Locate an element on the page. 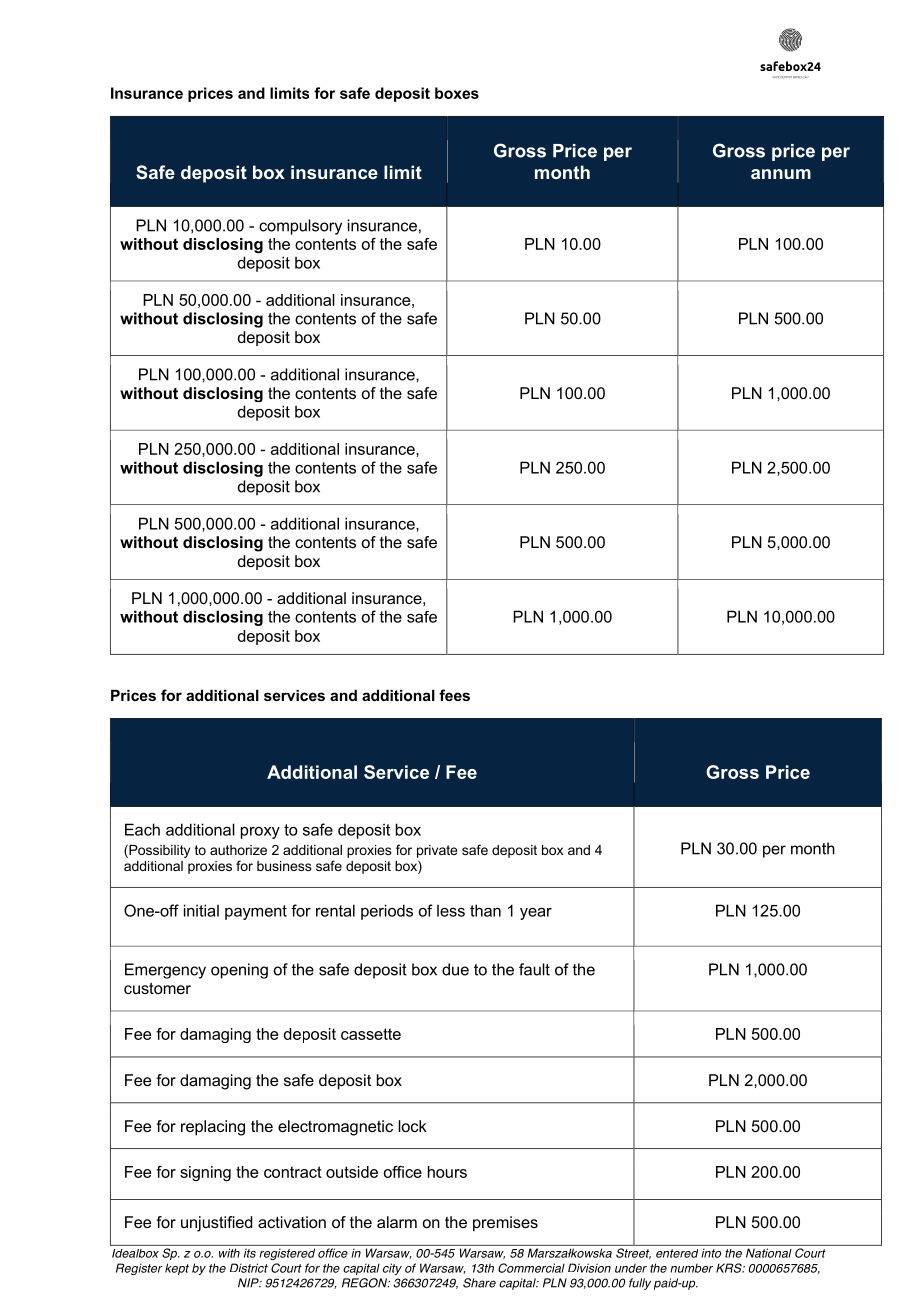 The height and width of the page is (1308, 924). fees is located at coordinates (454, 695).
